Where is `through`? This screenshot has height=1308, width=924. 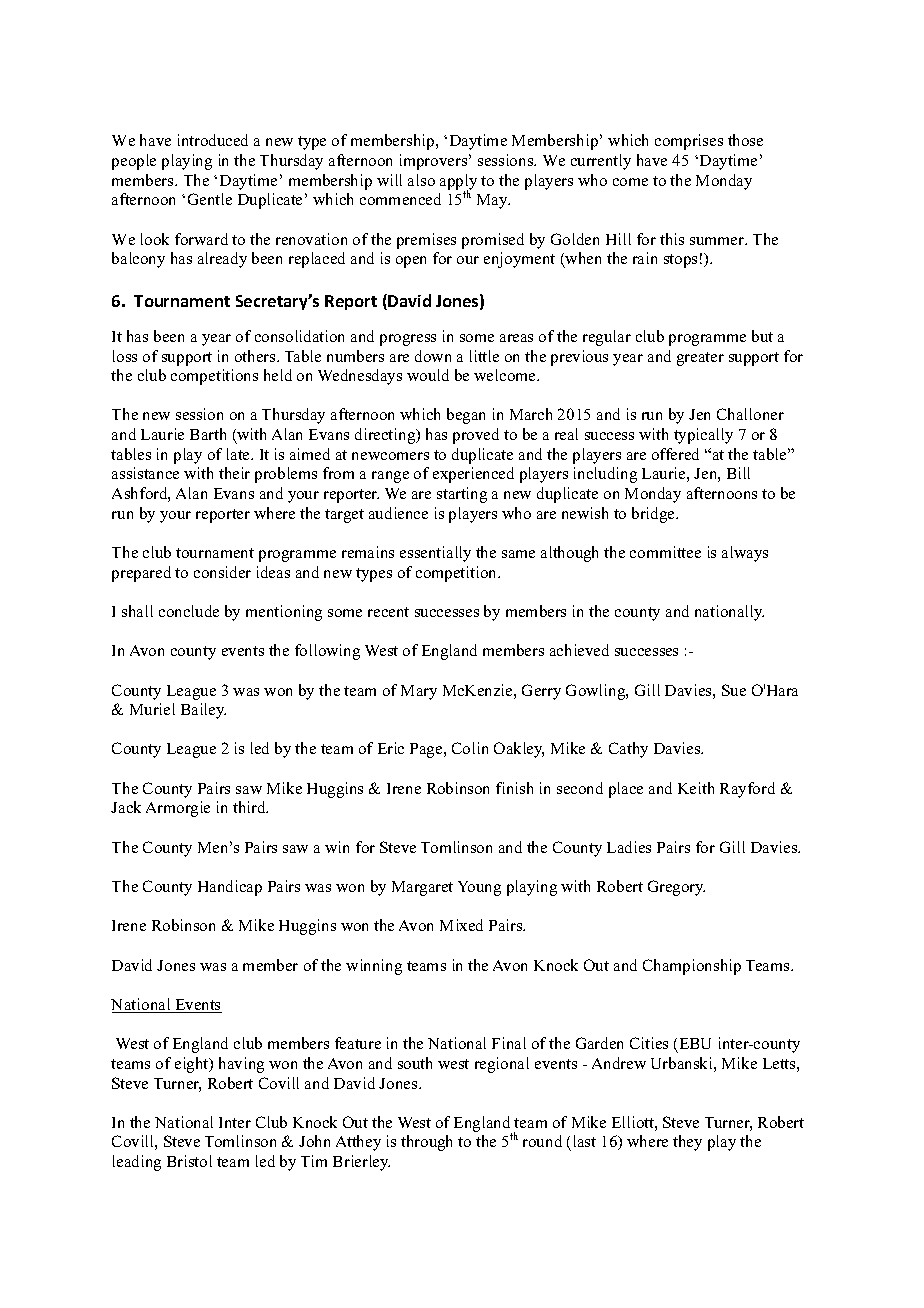 through is located at coordinates (426, 1143).
